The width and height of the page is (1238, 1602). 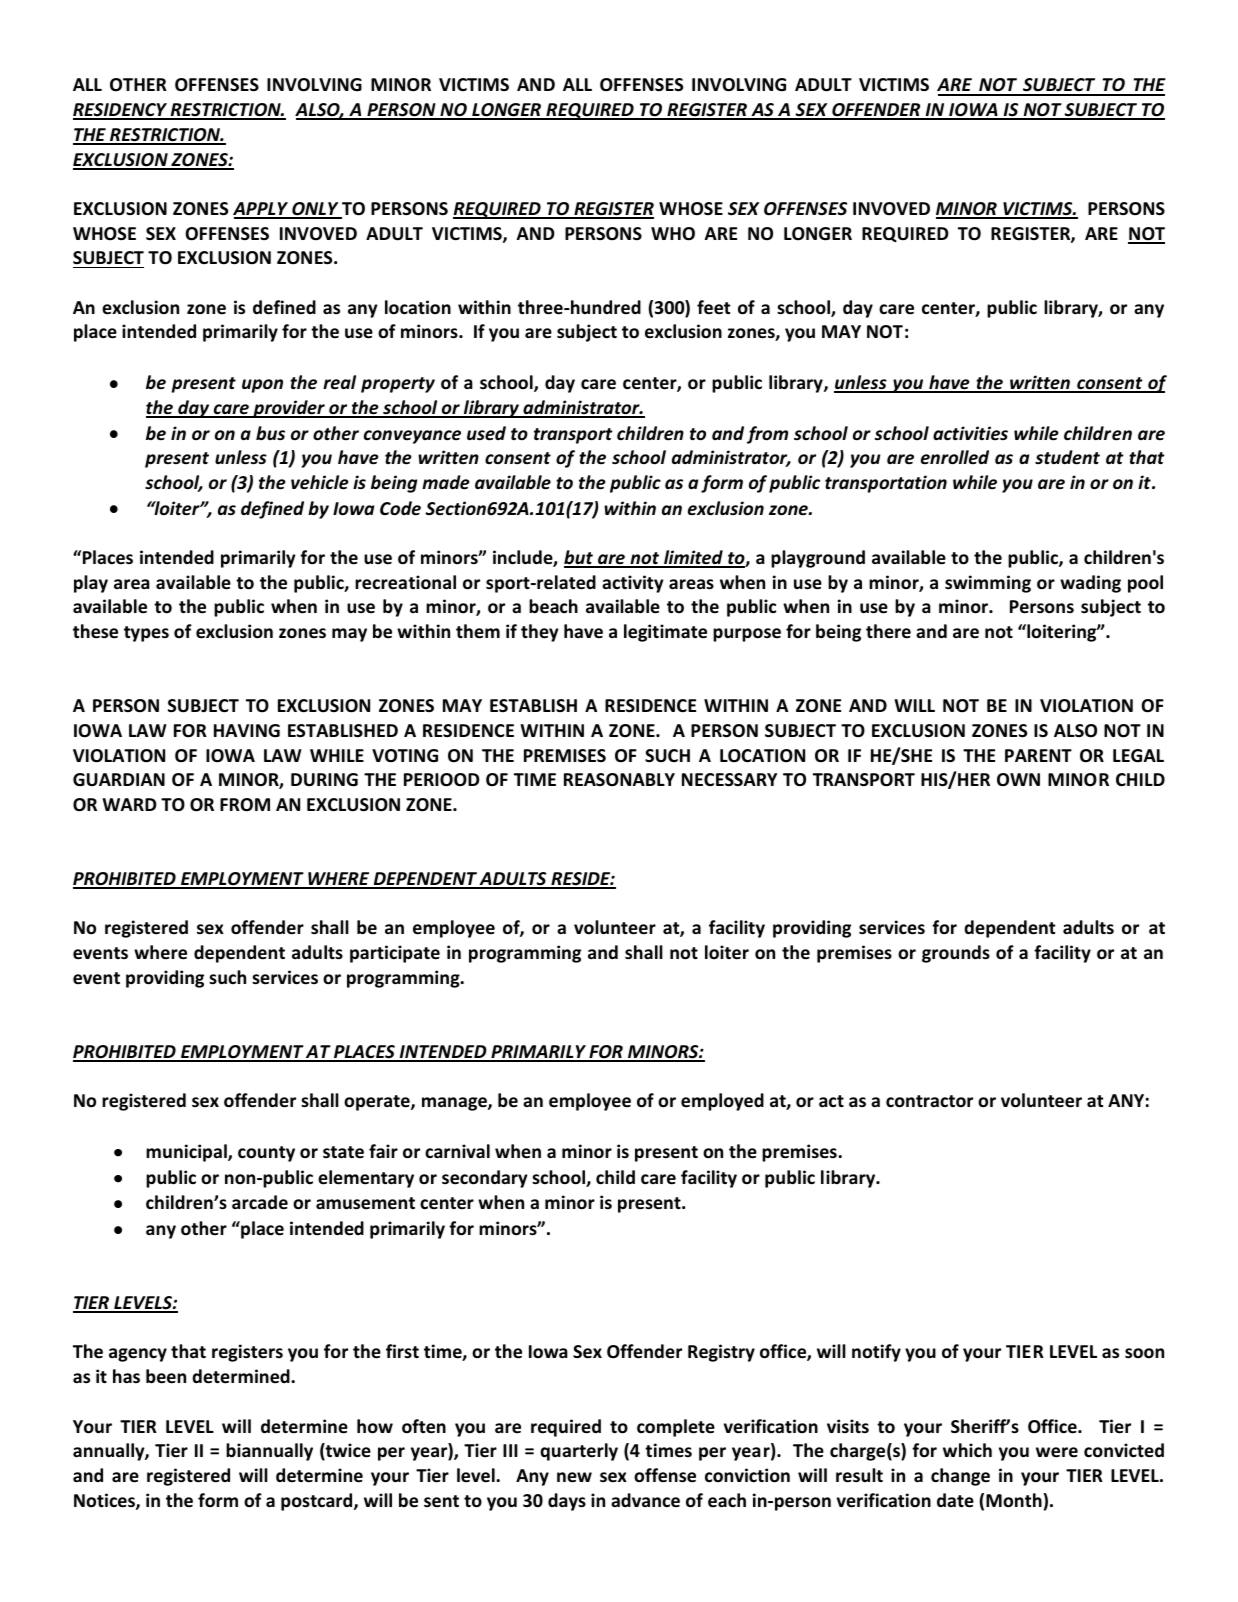 What do you see at coordinates (1057, 1452) in the page?
I see `were` at bounding box center [1057, 1452].
